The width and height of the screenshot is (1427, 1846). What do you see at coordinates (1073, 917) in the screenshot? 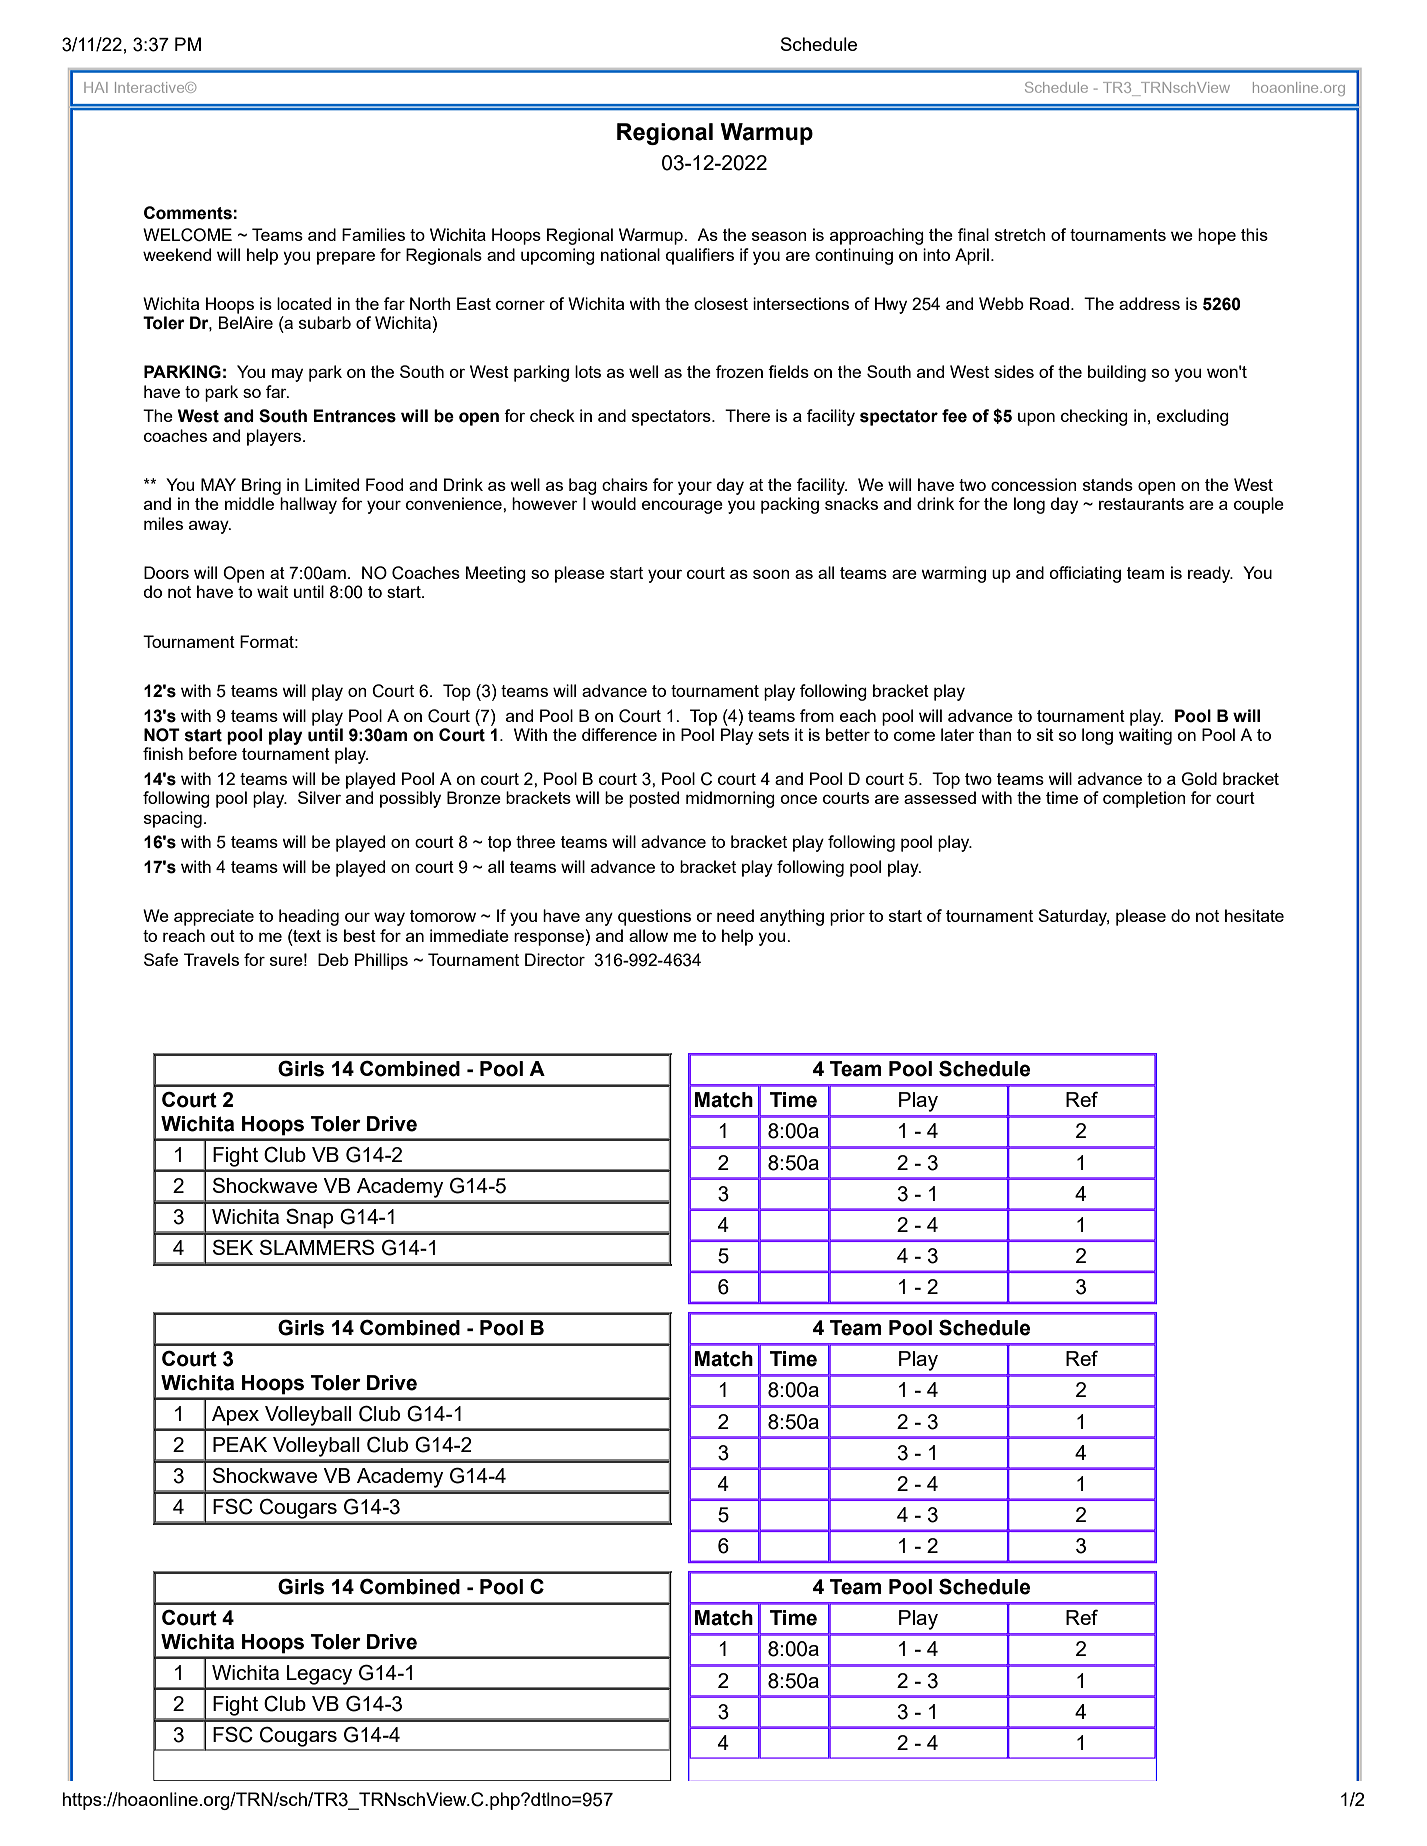
I see `Saturday` at bounding box center [1073, 917].
